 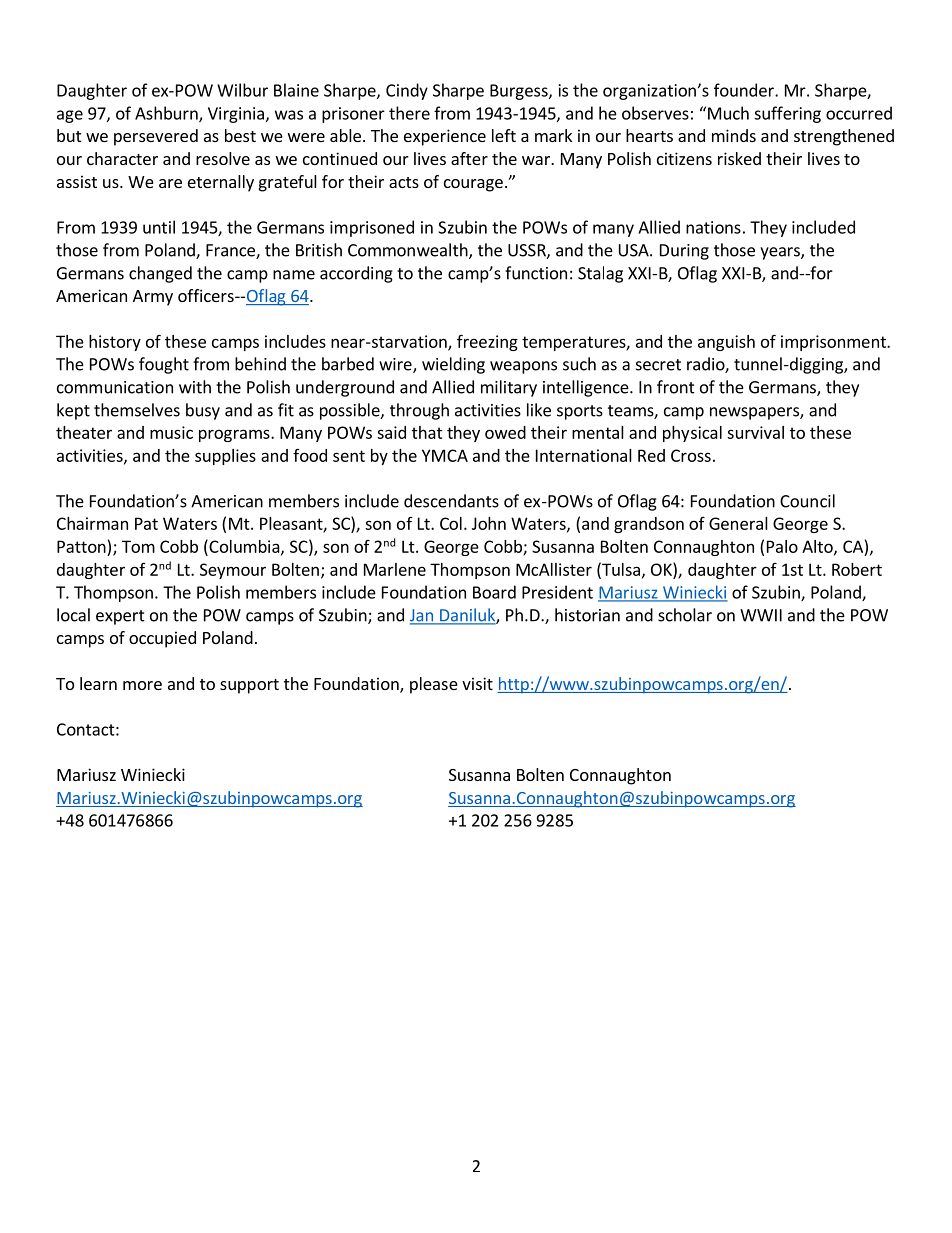 I want to click on more, so click(x=142, y=685).
